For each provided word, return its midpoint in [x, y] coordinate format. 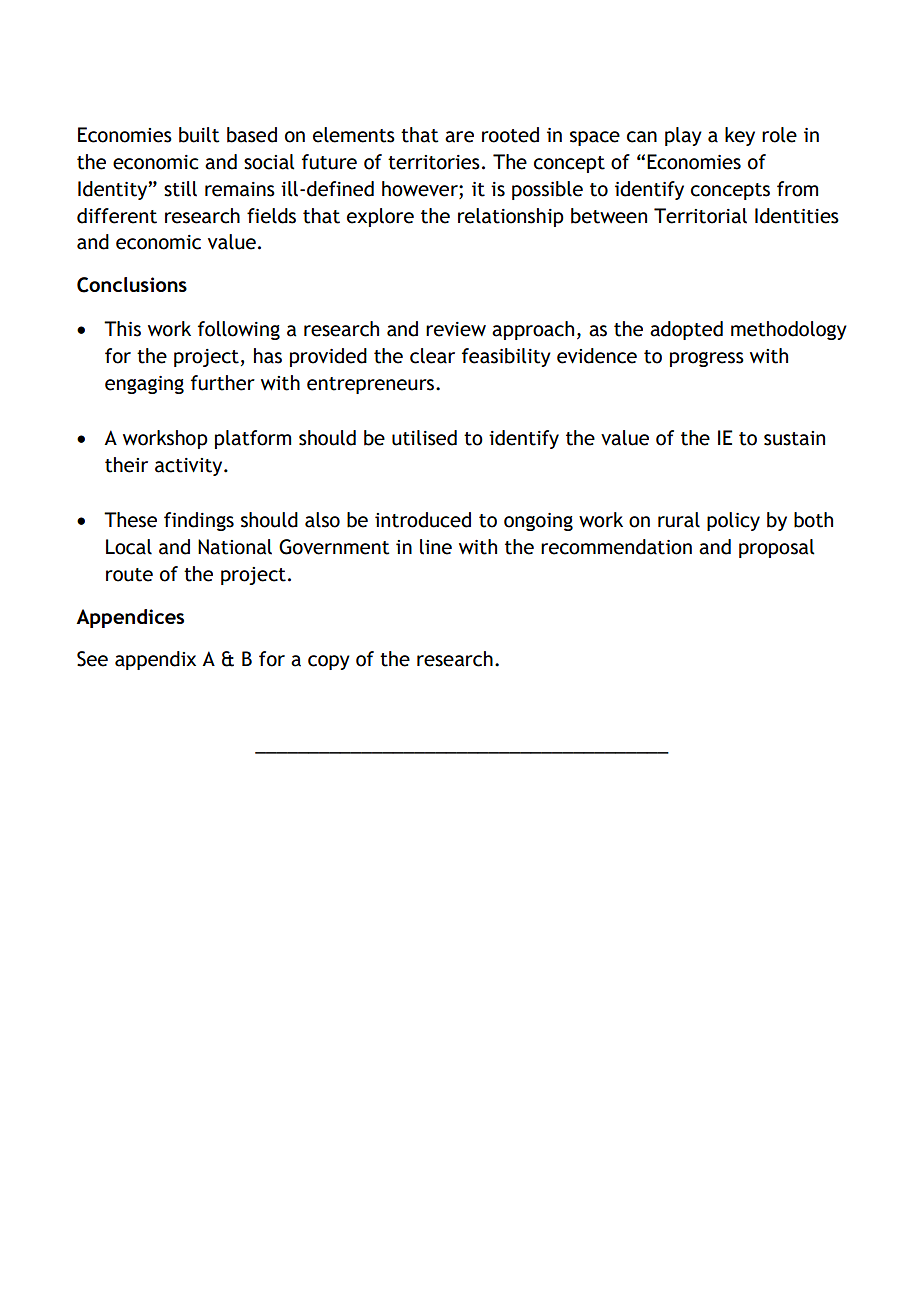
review [456, 329]
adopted [686, 330]
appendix [155, 660]
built [199, 135]
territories [434, 162]
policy [733, 521]
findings [199, 521]
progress [707, 359]
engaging [144, 385]
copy [329, 662]
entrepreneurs [372, 385]
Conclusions [132, 285]
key [740, 136]
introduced [423, 520]
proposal [777, 548]
